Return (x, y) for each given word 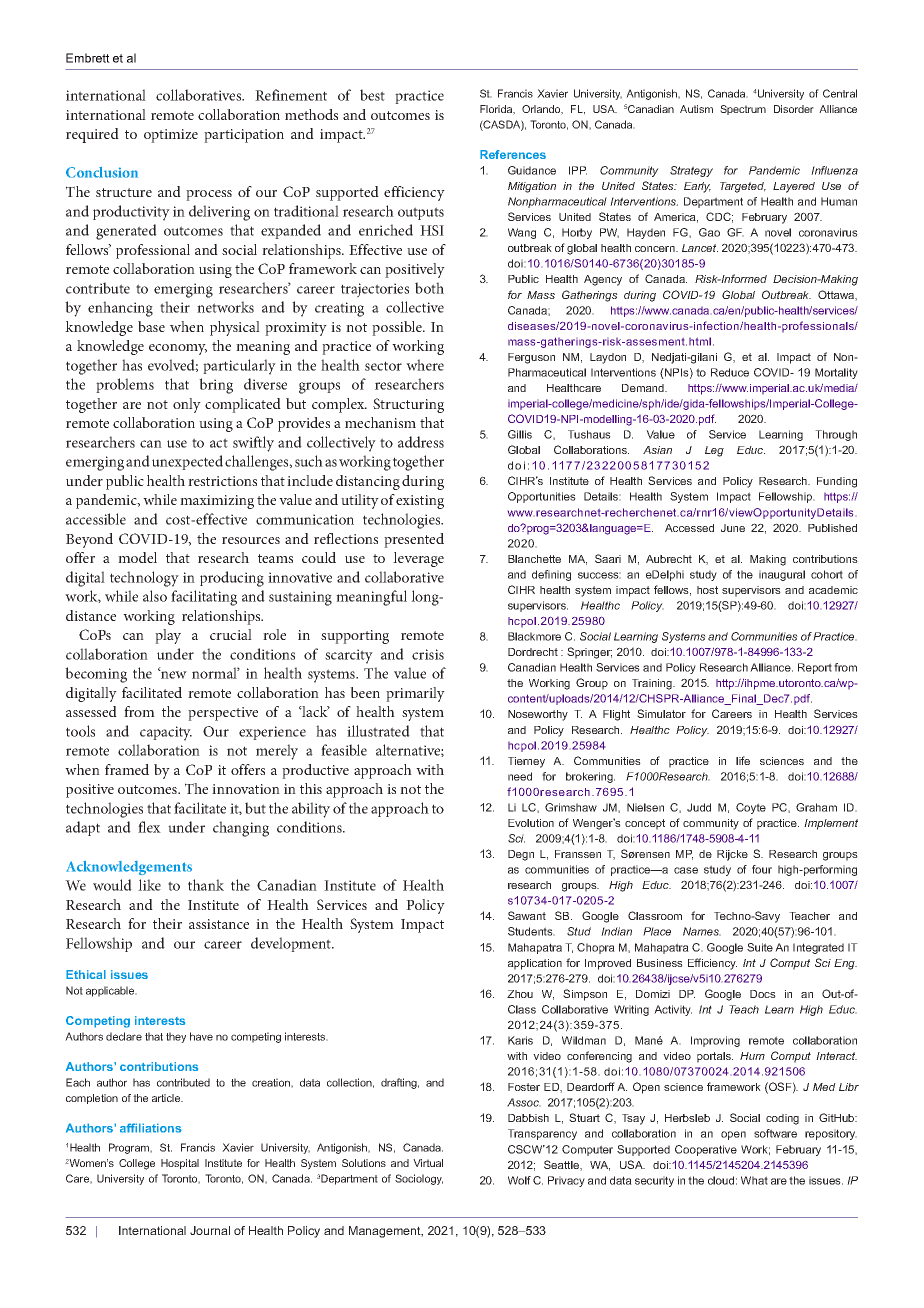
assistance (219, 924)
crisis (428, 654)
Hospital (180, 1164)
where (425, 365)
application (535, 964)
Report (815, 668)
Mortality (836, 373)
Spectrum (743, 110)
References (513, 154)
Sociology (419, 1179)
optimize (171, 136)
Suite (760, 947)
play (168, 636)
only (187, 405)
